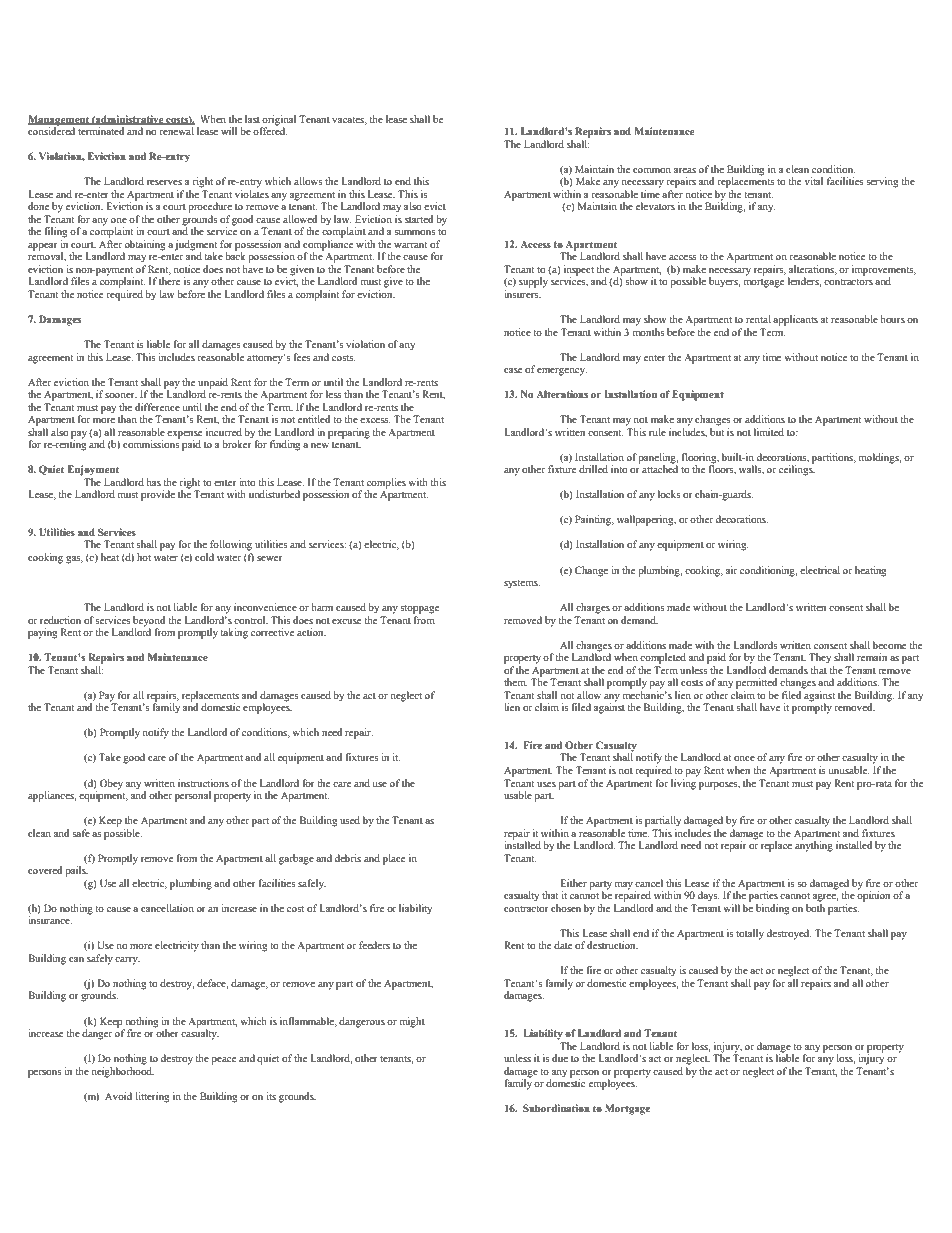 This screenshot has height=1233, width=952. What do you see at coordinates (386, 484) in the screenshot?
I see `complies` at bounding box center [386, 484].
